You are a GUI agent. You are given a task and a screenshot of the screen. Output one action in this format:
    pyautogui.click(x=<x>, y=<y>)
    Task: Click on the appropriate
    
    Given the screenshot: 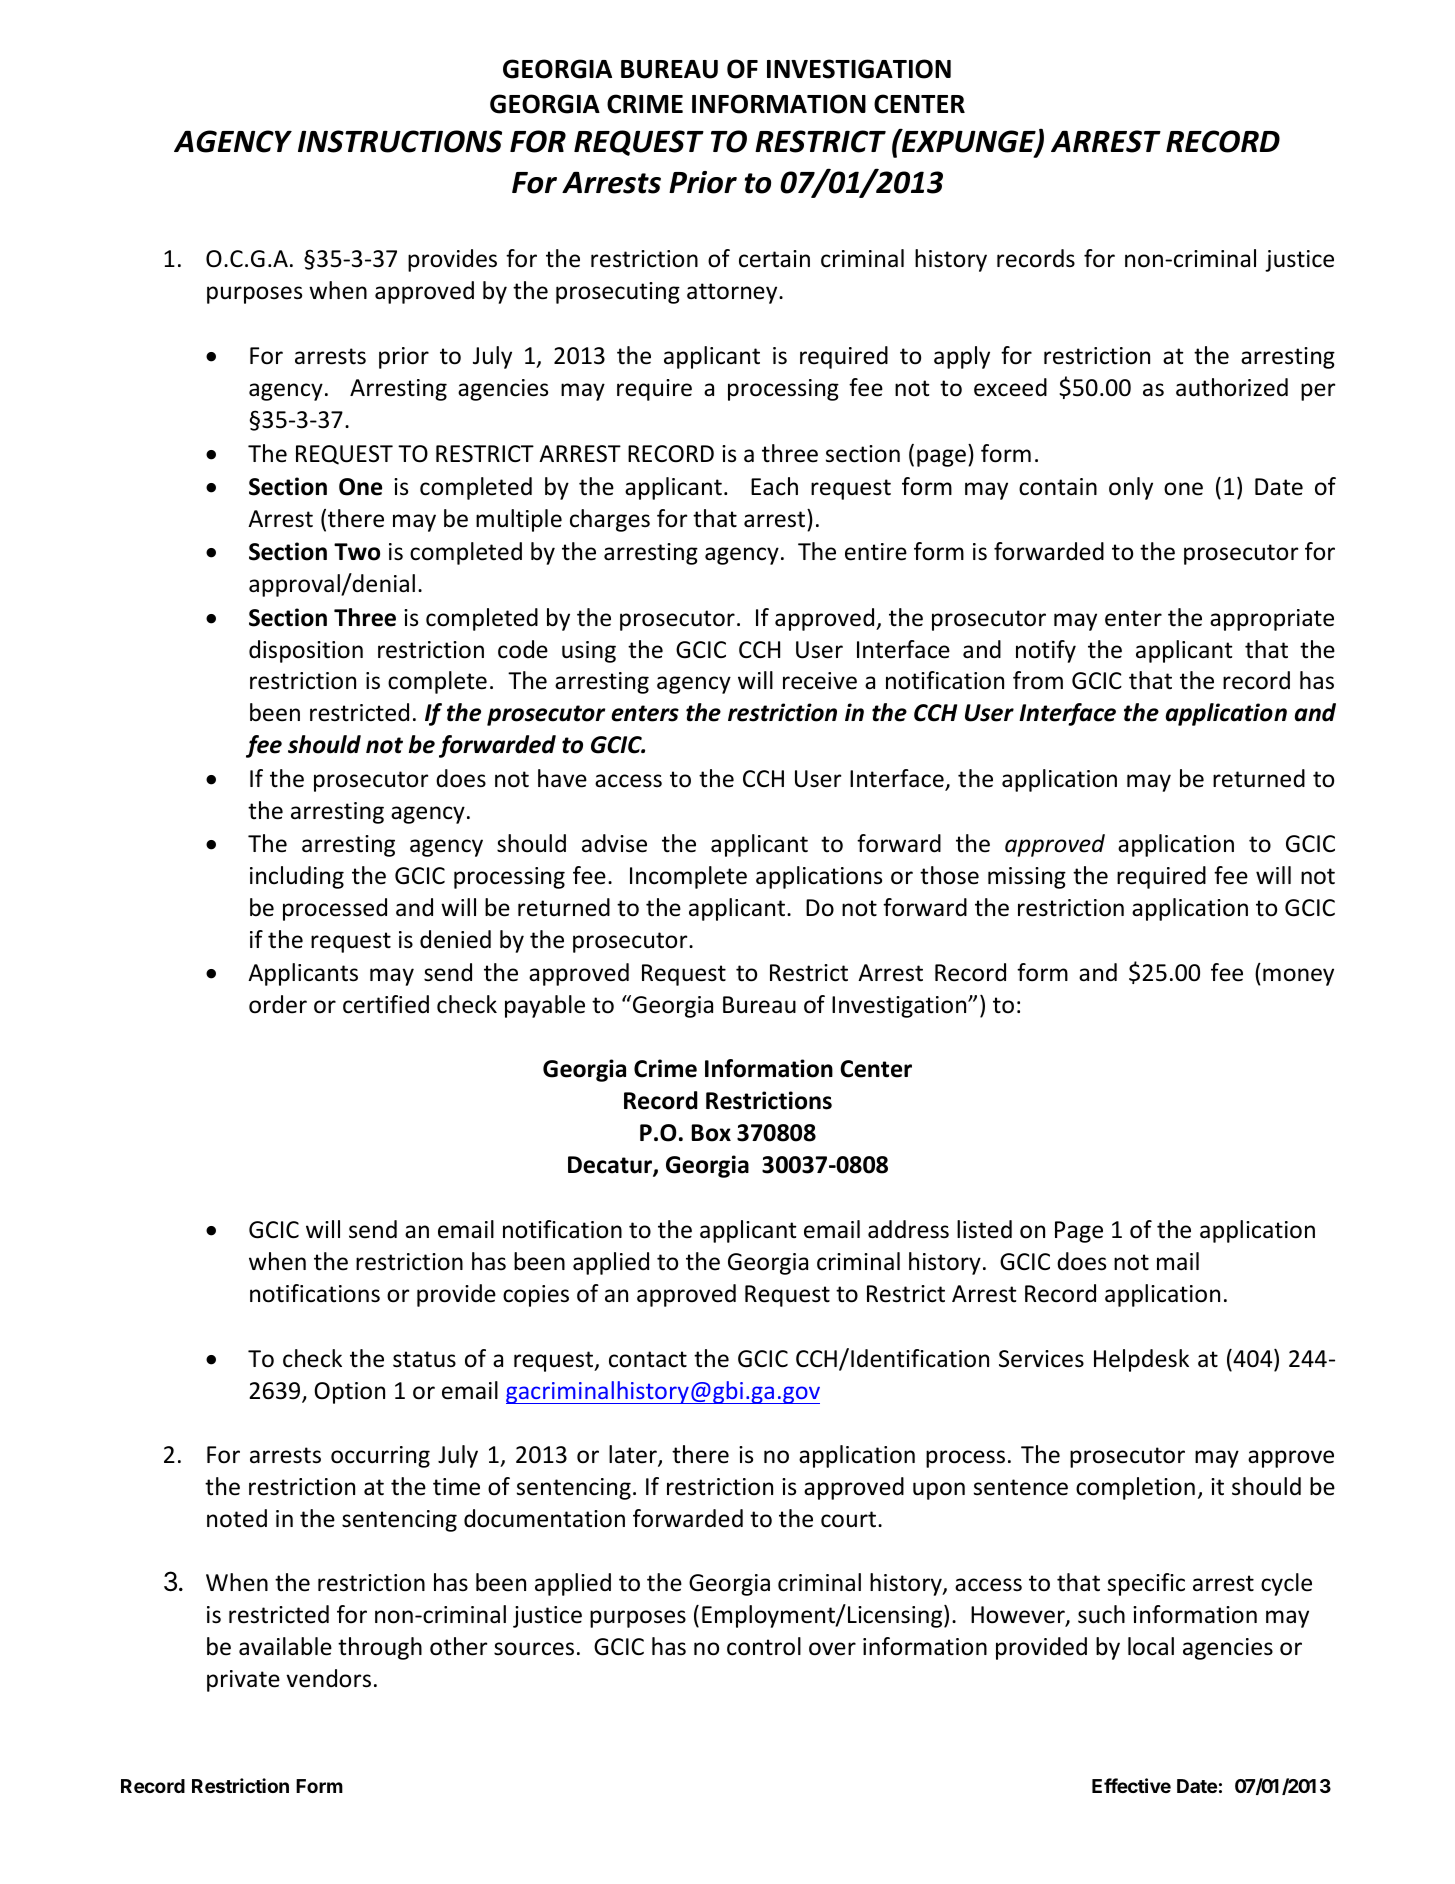 What is the action you would take?
    pyautogui.click(x=1272, y=620)
